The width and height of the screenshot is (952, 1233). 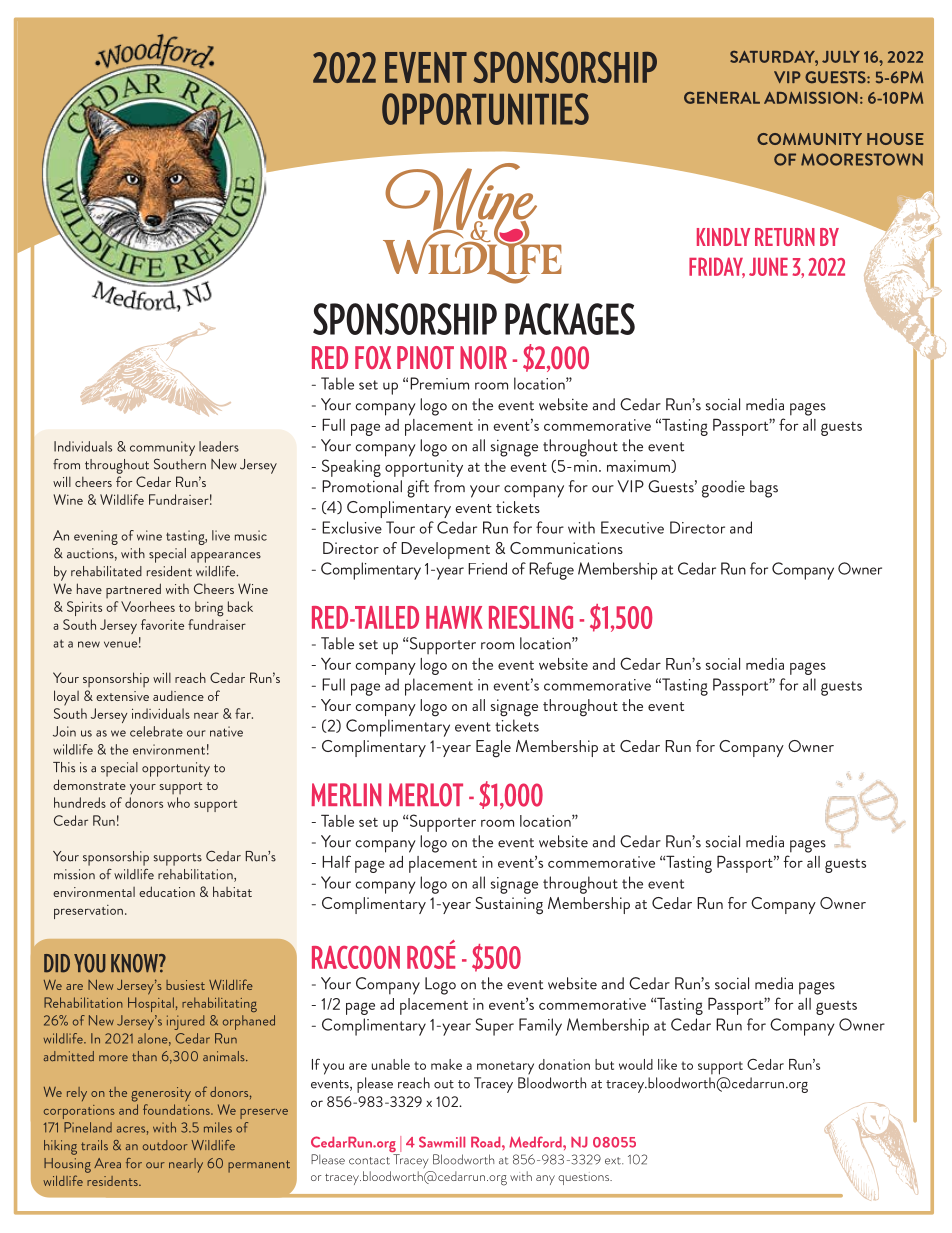 What do you see at coordinates (667, 1064) in the screenshot?
I see `like` at bounding box center [667, 1064].
